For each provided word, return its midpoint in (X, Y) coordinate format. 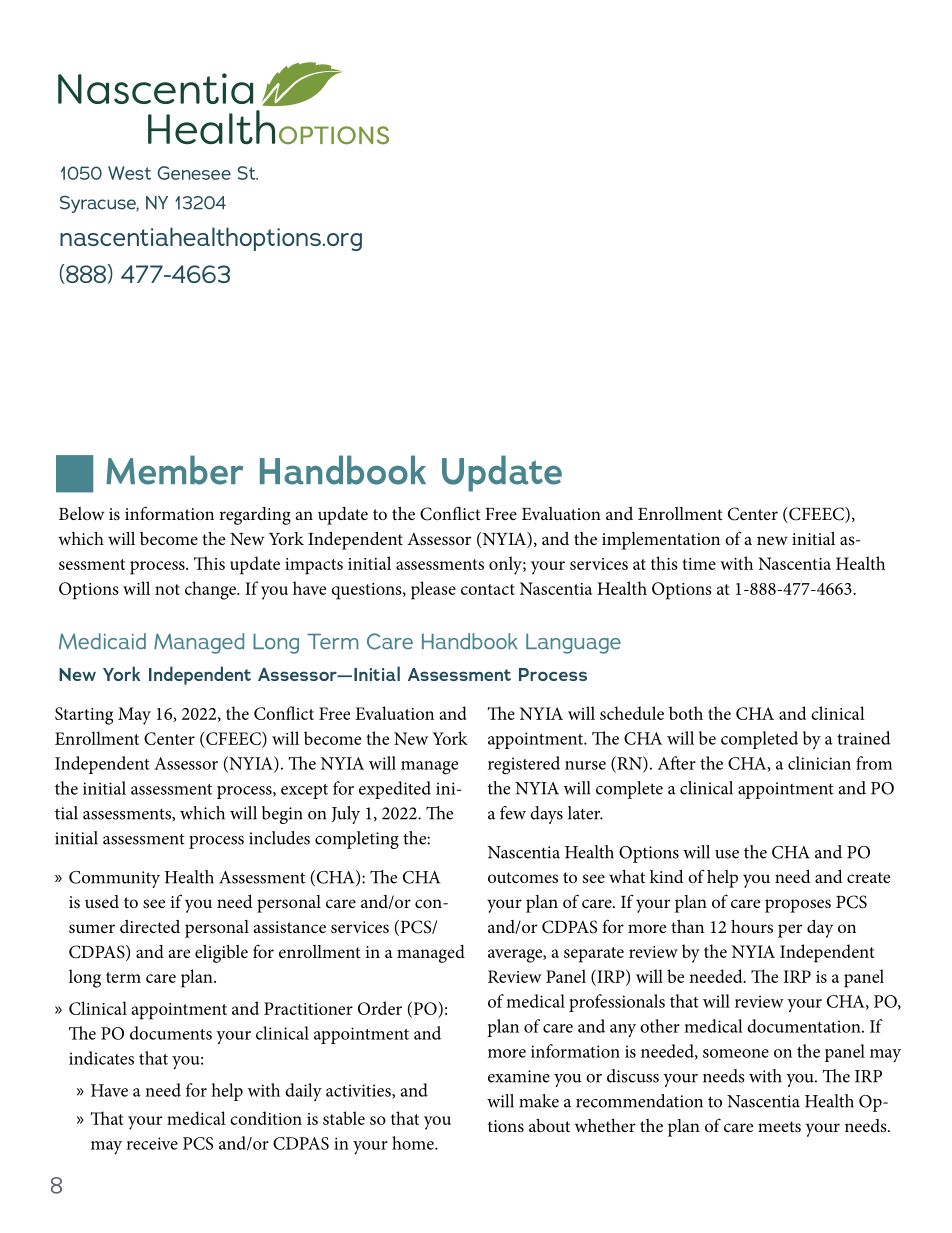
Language (573, 644)
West (129, 173)
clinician (819, 763)
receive (152, 1143)
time (699, 564)
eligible (221, 954)
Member (174, 470)
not (167, 589)
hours (752, 926)
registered (524, 765)
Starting (84, 716)
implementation (661, 541)
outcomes (523, 877)
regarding (255, 516)
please (433, 590)
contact (488, 589)
